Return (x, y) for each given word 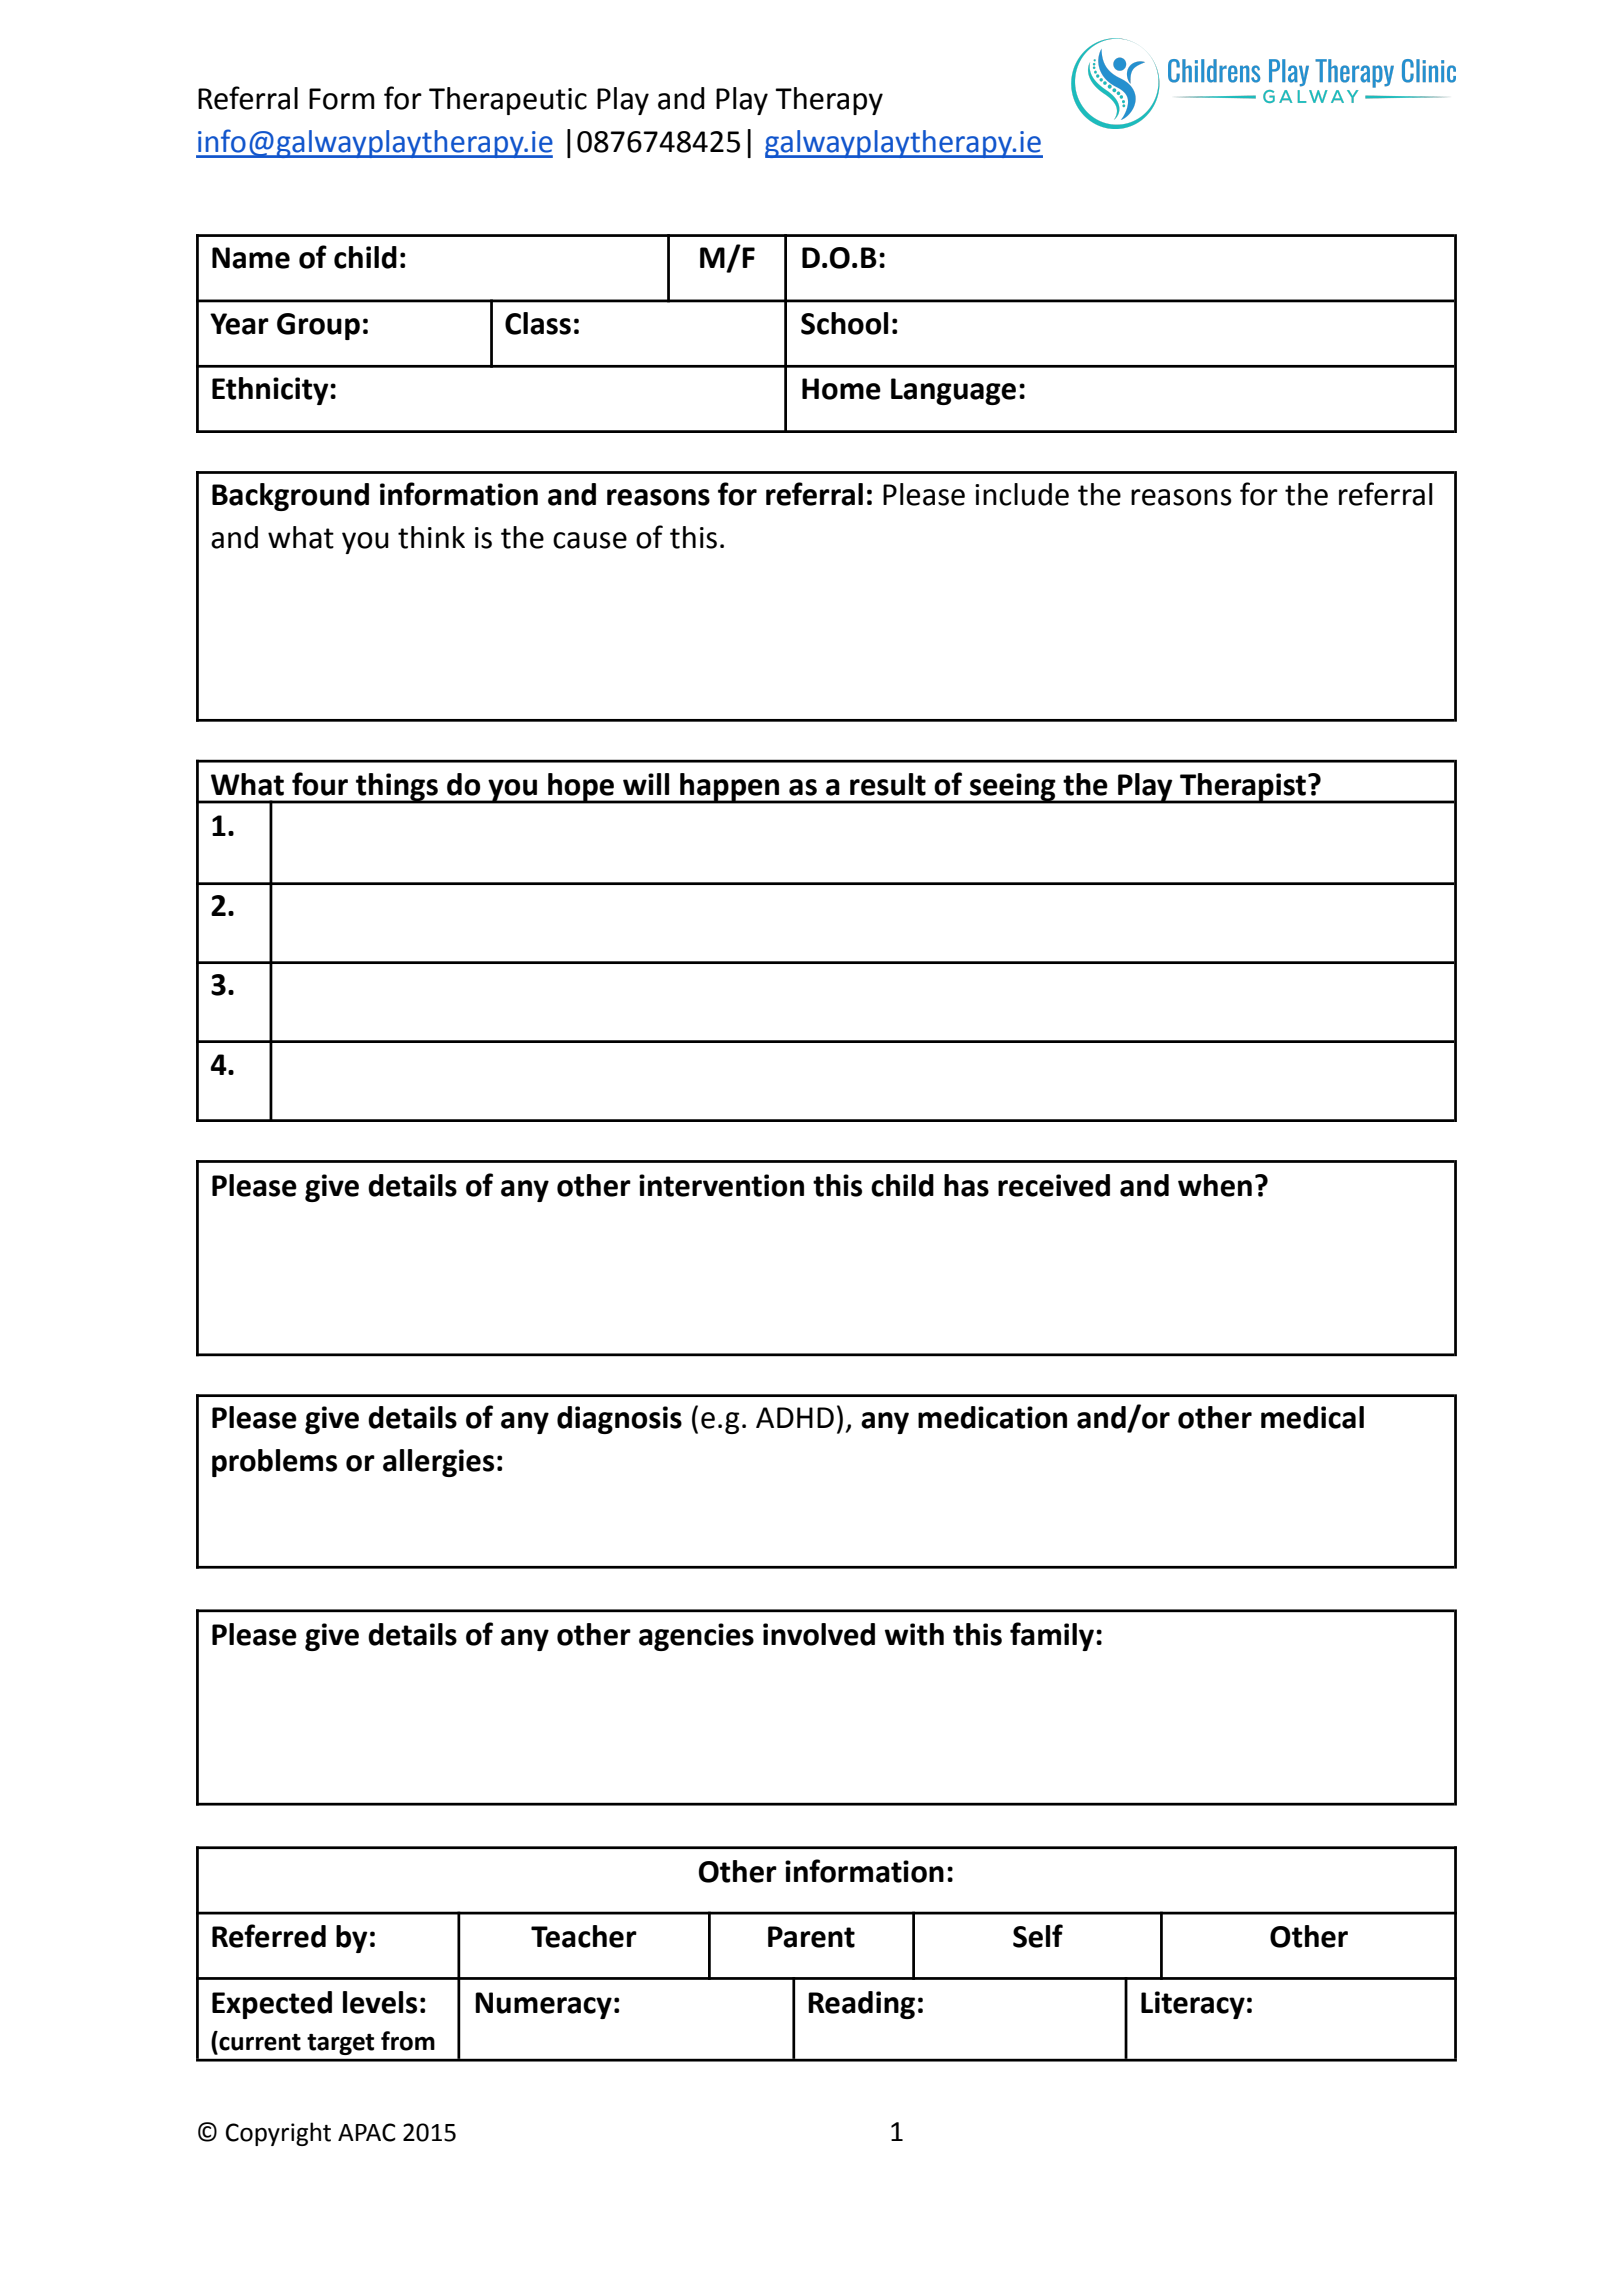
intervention (721, 1185)
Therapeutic (508, 101)
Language (953, 391)
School (844, 323)
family (1053, 1636)
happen (730, 788)
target (340, 2044)
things (397, 788)
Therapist (1243, 788)
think (431, 537)
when (1215, 1185)
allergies (438, 1463)
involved (819, 1634)
